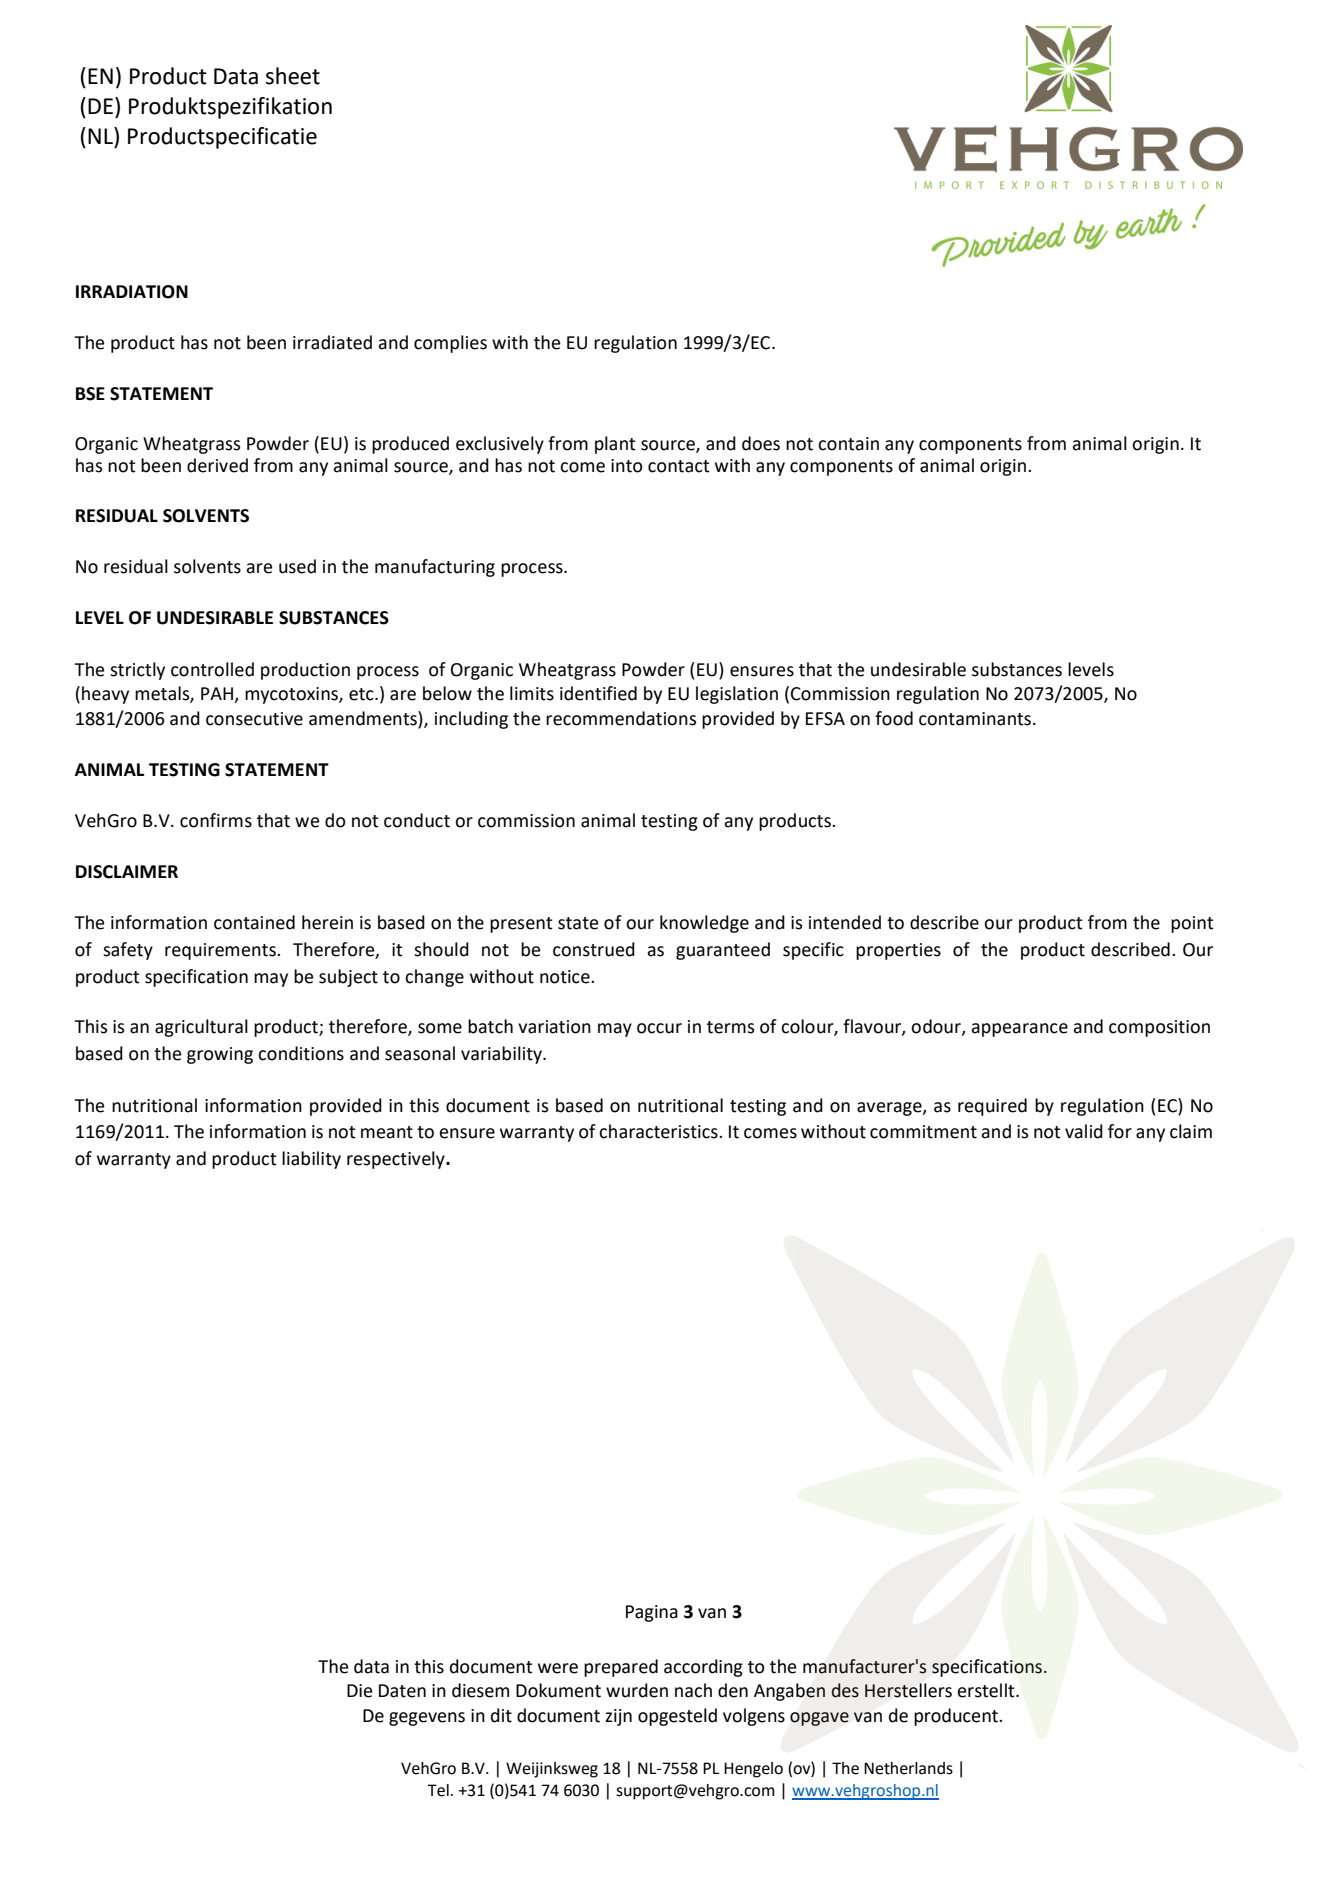  Describe the element at coordinates (402, 1691) in the page. I see `Daten` at that location.
